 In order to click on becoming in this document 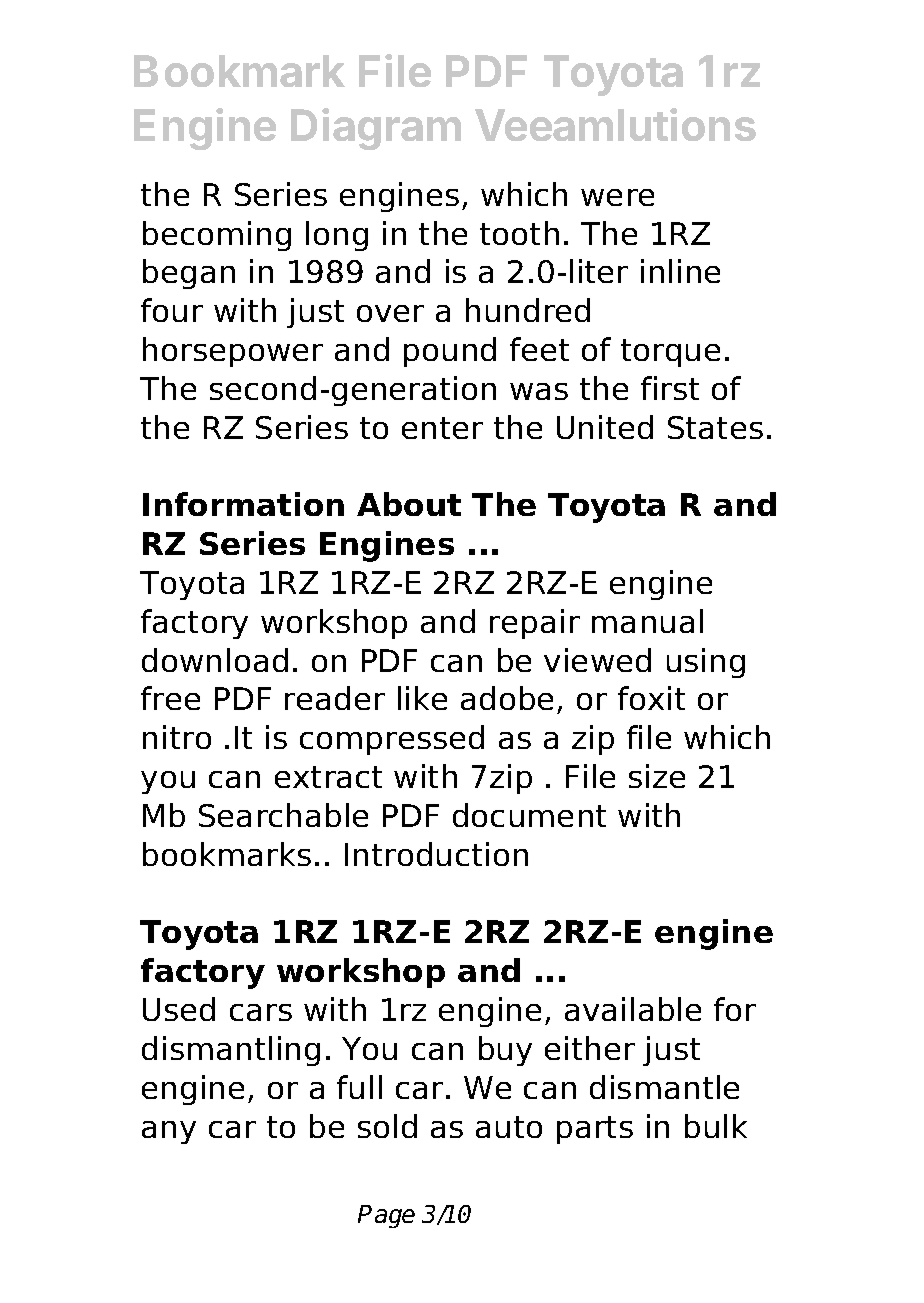, I will do `click(217, 236)`.
